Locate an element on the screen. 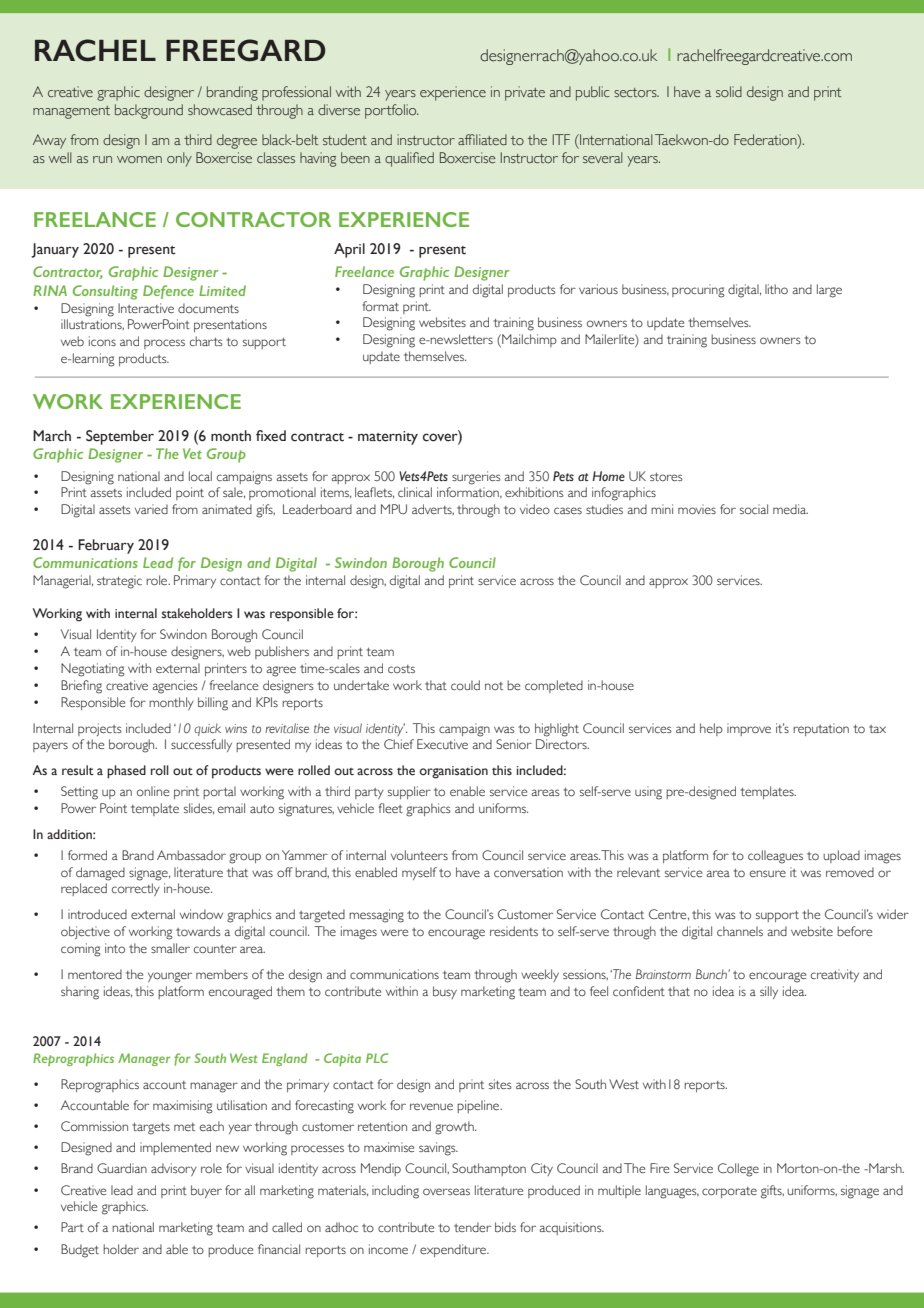  Ambassador is located at coordinates (191, 855).
